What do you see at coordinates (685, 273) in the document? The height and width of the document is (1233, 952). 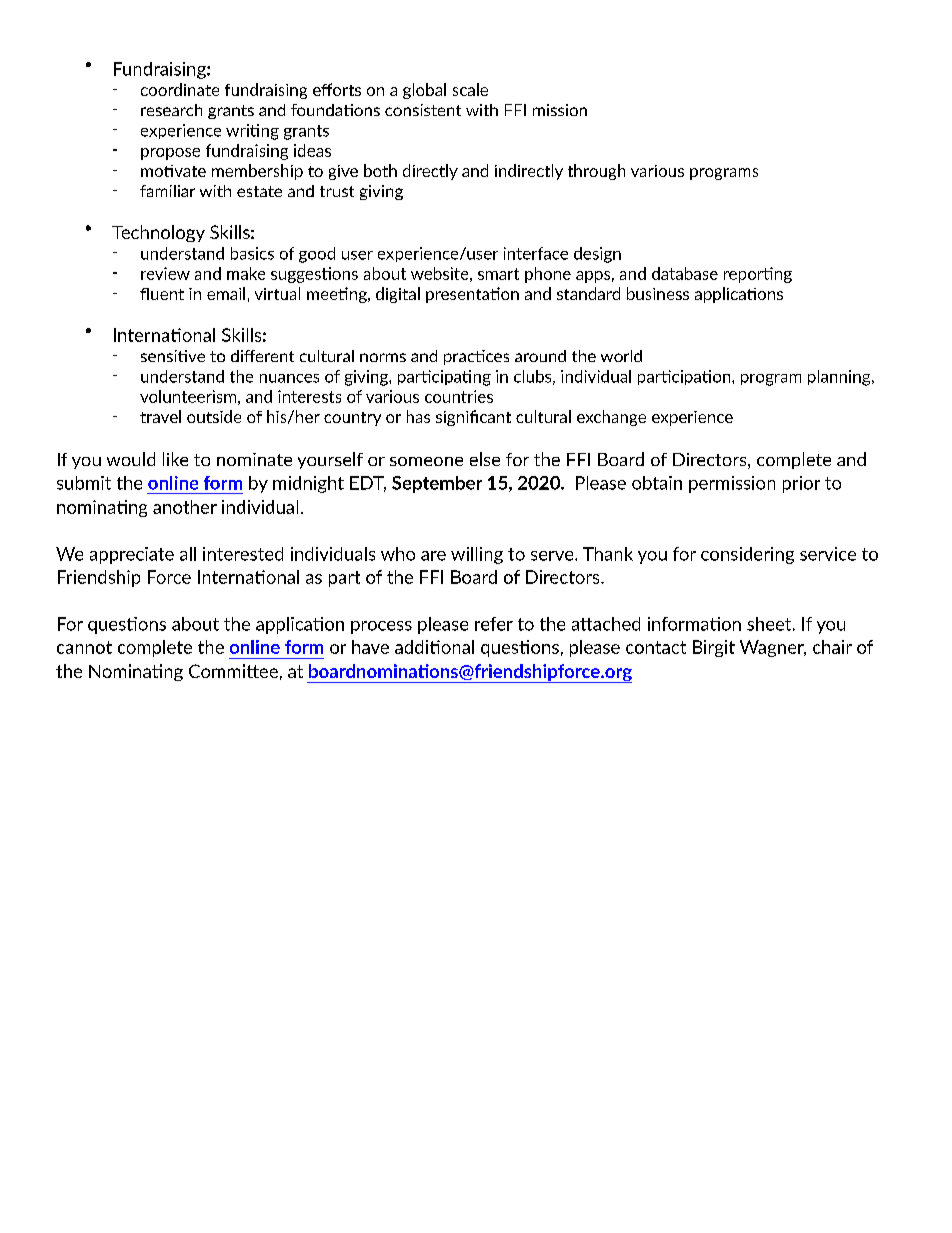 I see `database` at bounding box center [685, 273].
